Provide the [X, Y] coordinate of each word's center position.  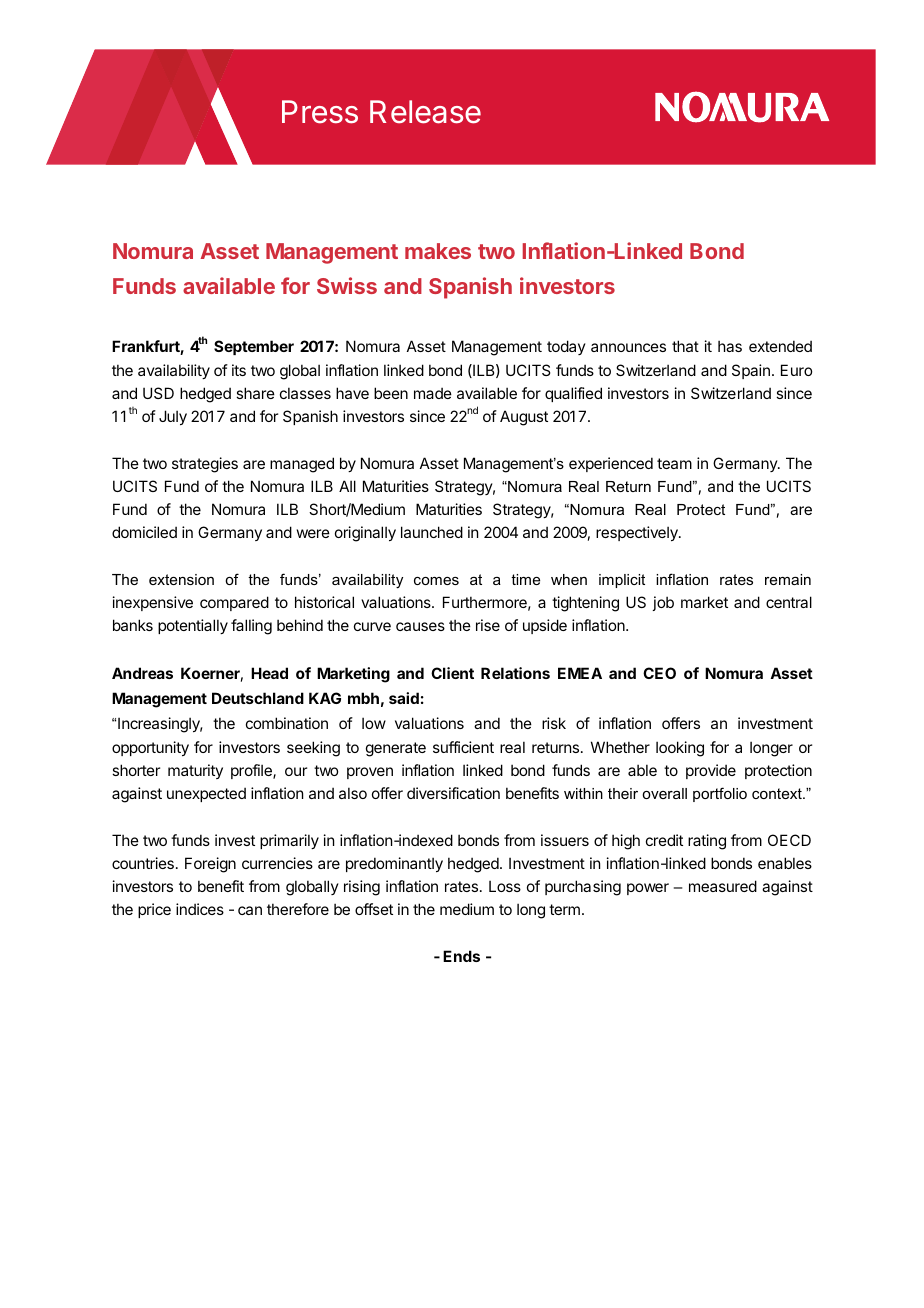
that [685, 346]
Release [425, 112]
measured [723, 886]
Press [320, 112]
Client [452, 673]
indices [200, 909]
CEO [659, 673]
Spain [751, 371]
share [255, 393]
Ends [461, 956]
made [433, 393]
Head [269, 673]
